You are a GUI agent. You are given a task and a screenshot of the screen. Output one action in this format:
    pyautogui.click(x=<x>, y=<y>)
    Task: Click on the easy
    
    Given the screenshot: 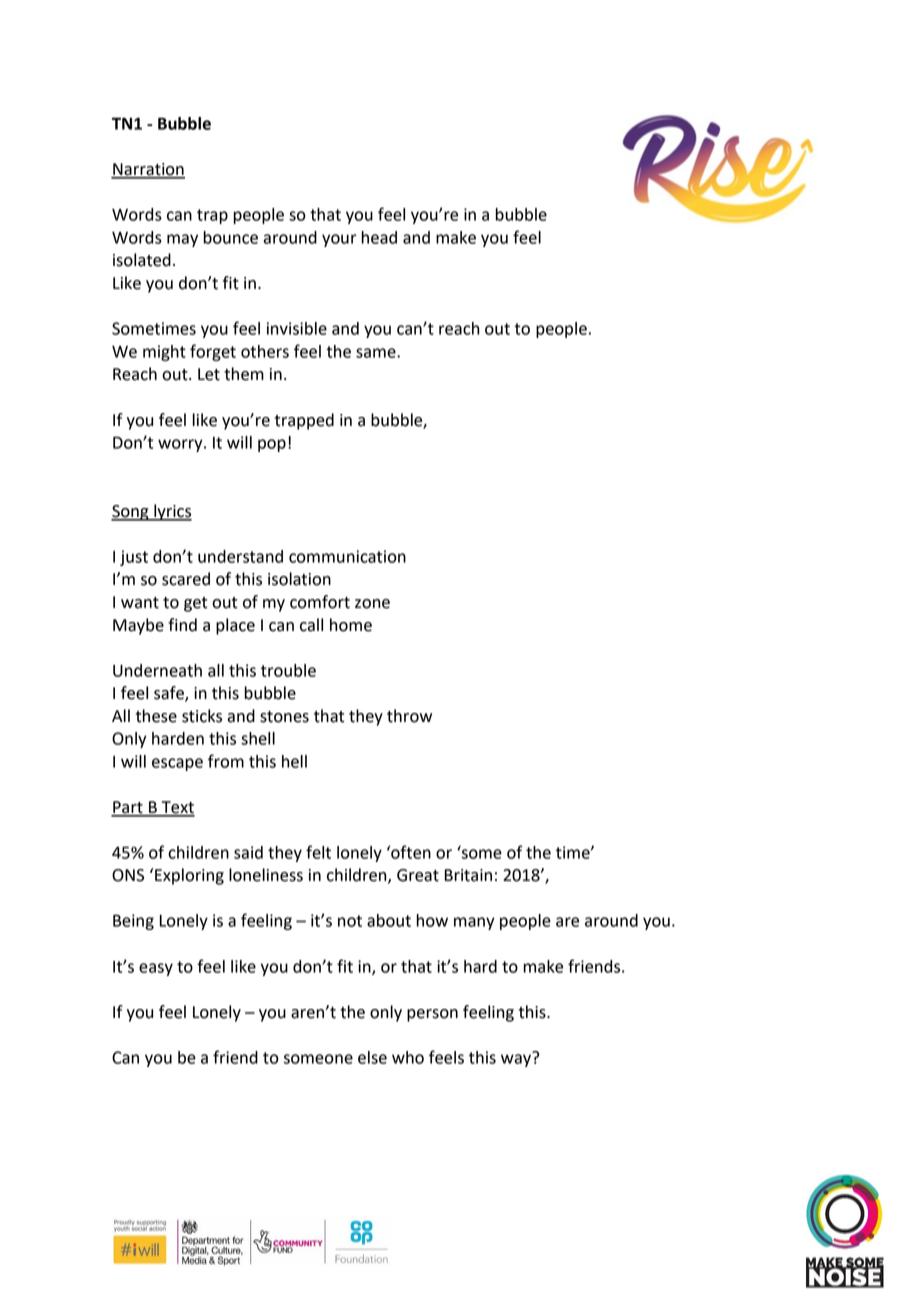 What is the action you would take?
    pyautogui.click(x=156, y=969)
